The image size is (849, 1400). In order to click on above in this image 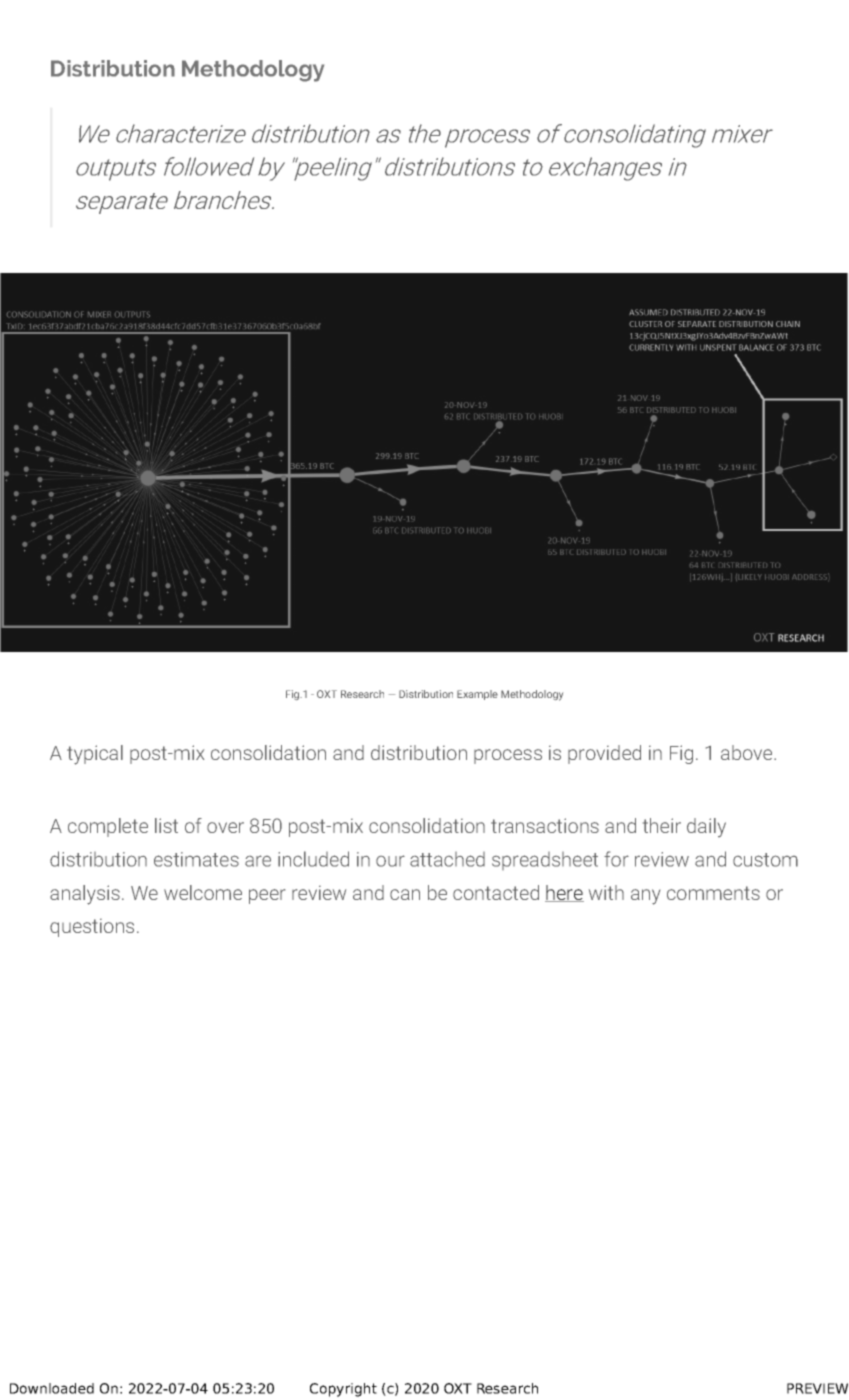, I will do `click(748, 752)`.
